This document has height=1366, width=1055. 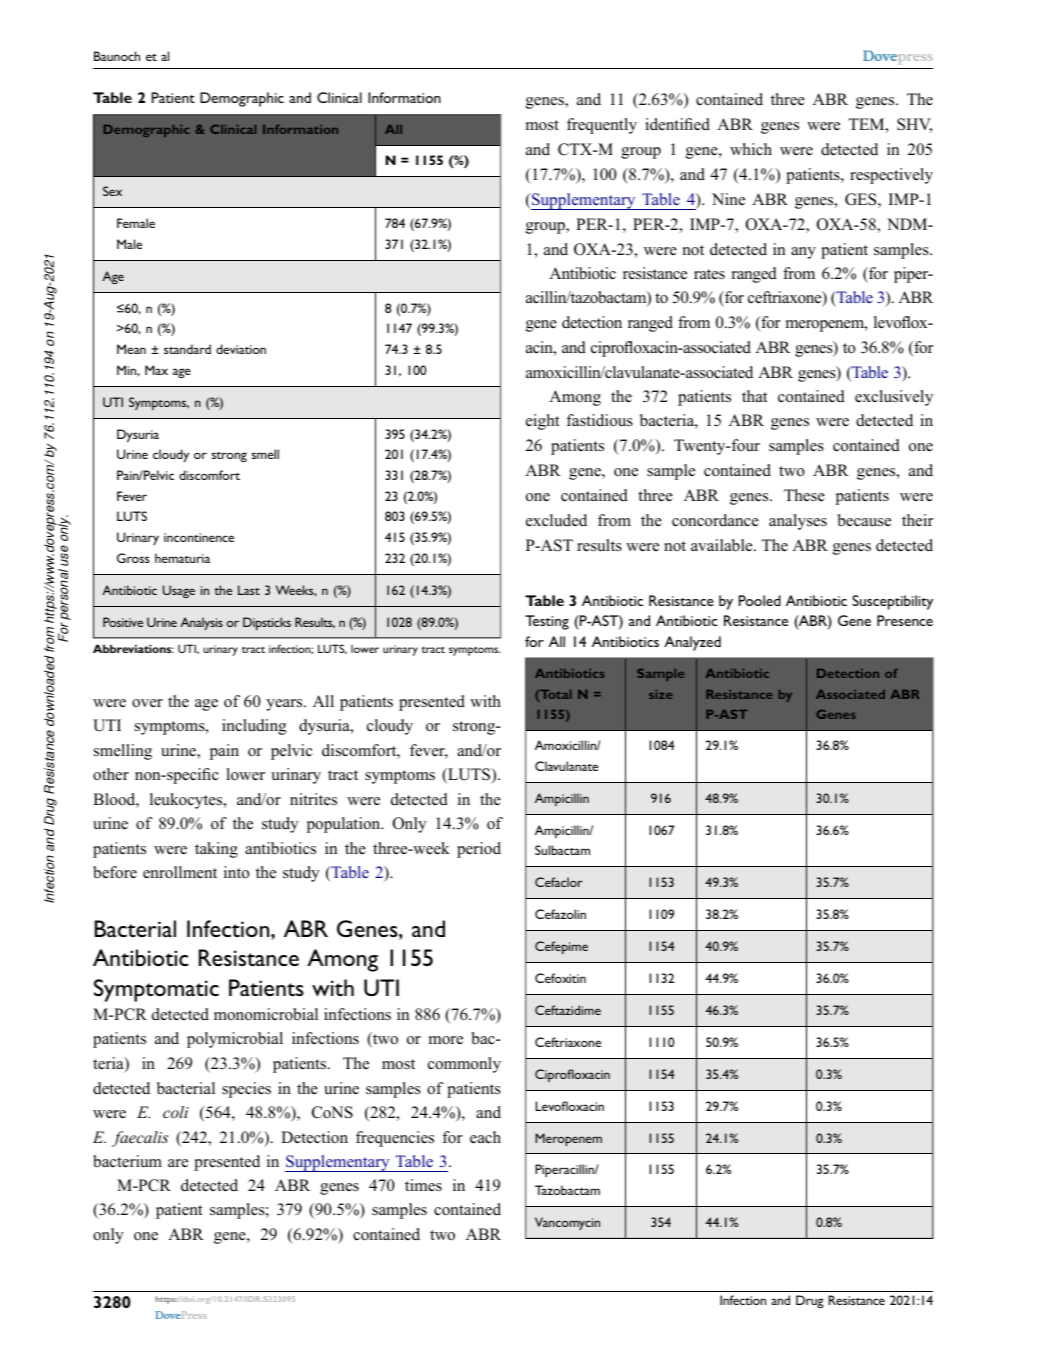 I want to click on Vancomycin, so click(x=567, y=1223).
